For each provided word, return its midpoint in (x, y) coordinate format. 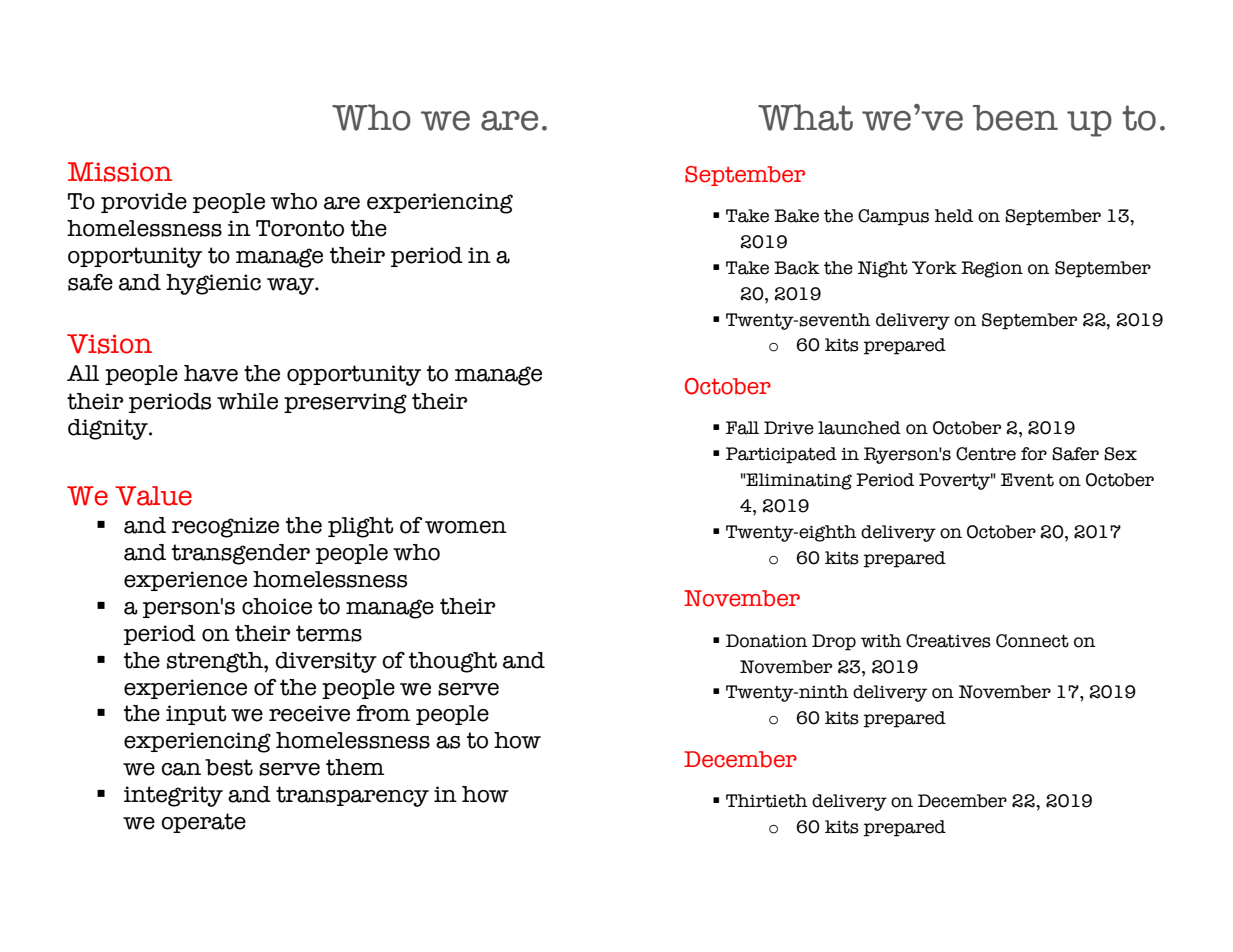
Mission (120, 172)
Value (153, 496)
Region (992, 269)
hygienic (213, 284)
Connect (1032, 641)
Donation (767, 641)
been (1015, 118)
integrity (173, 796)
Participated (781, 455)
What (805, 117)
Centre (986, 454)
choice (277, 606)
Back (797, 268)
